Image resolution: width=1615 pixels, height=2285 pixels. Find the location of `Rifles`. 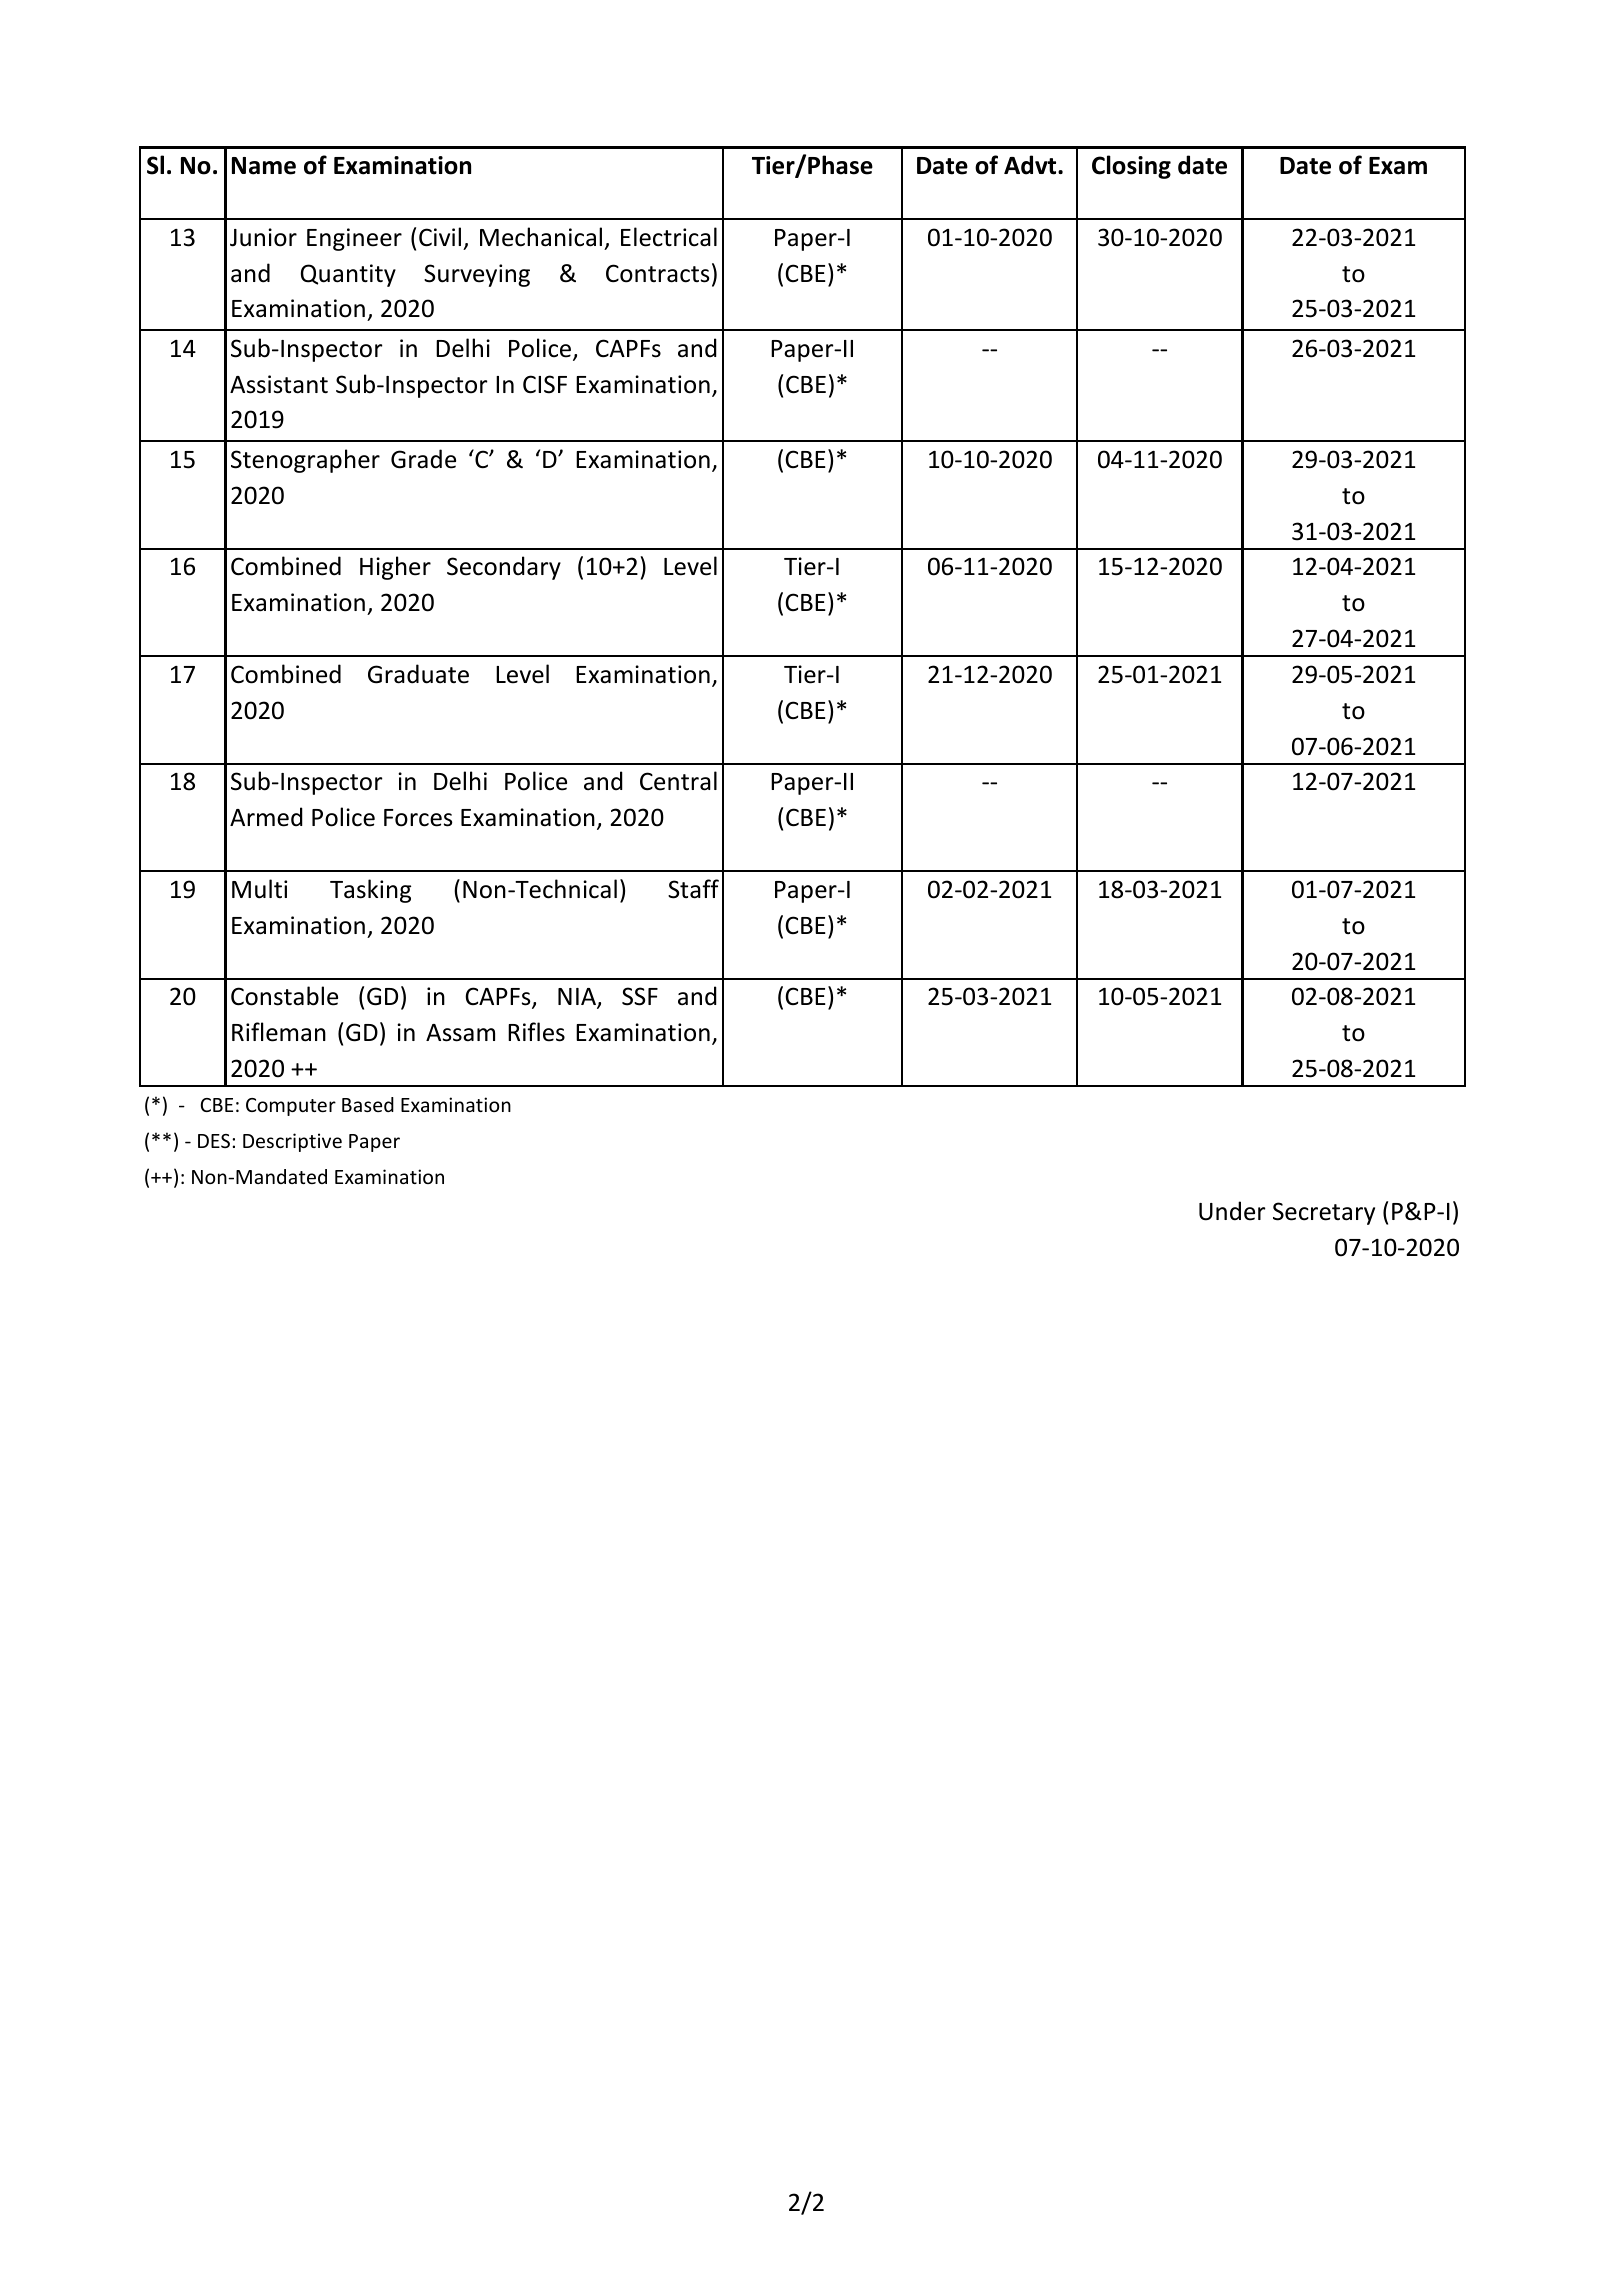

Rifles is located at coordinates (536, 1032).
